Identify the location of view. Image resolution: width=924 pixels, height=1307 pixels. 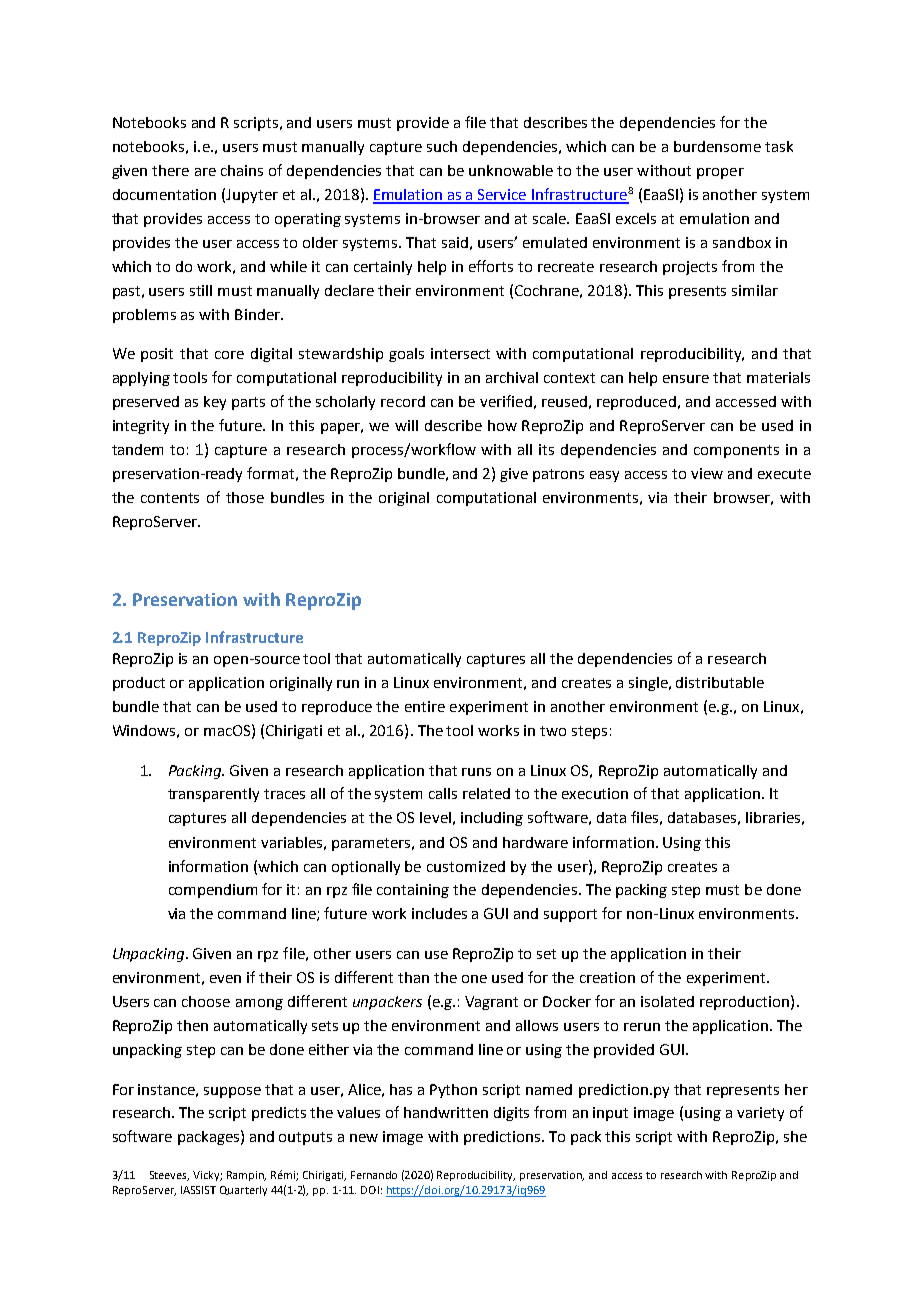
(707, 473).
